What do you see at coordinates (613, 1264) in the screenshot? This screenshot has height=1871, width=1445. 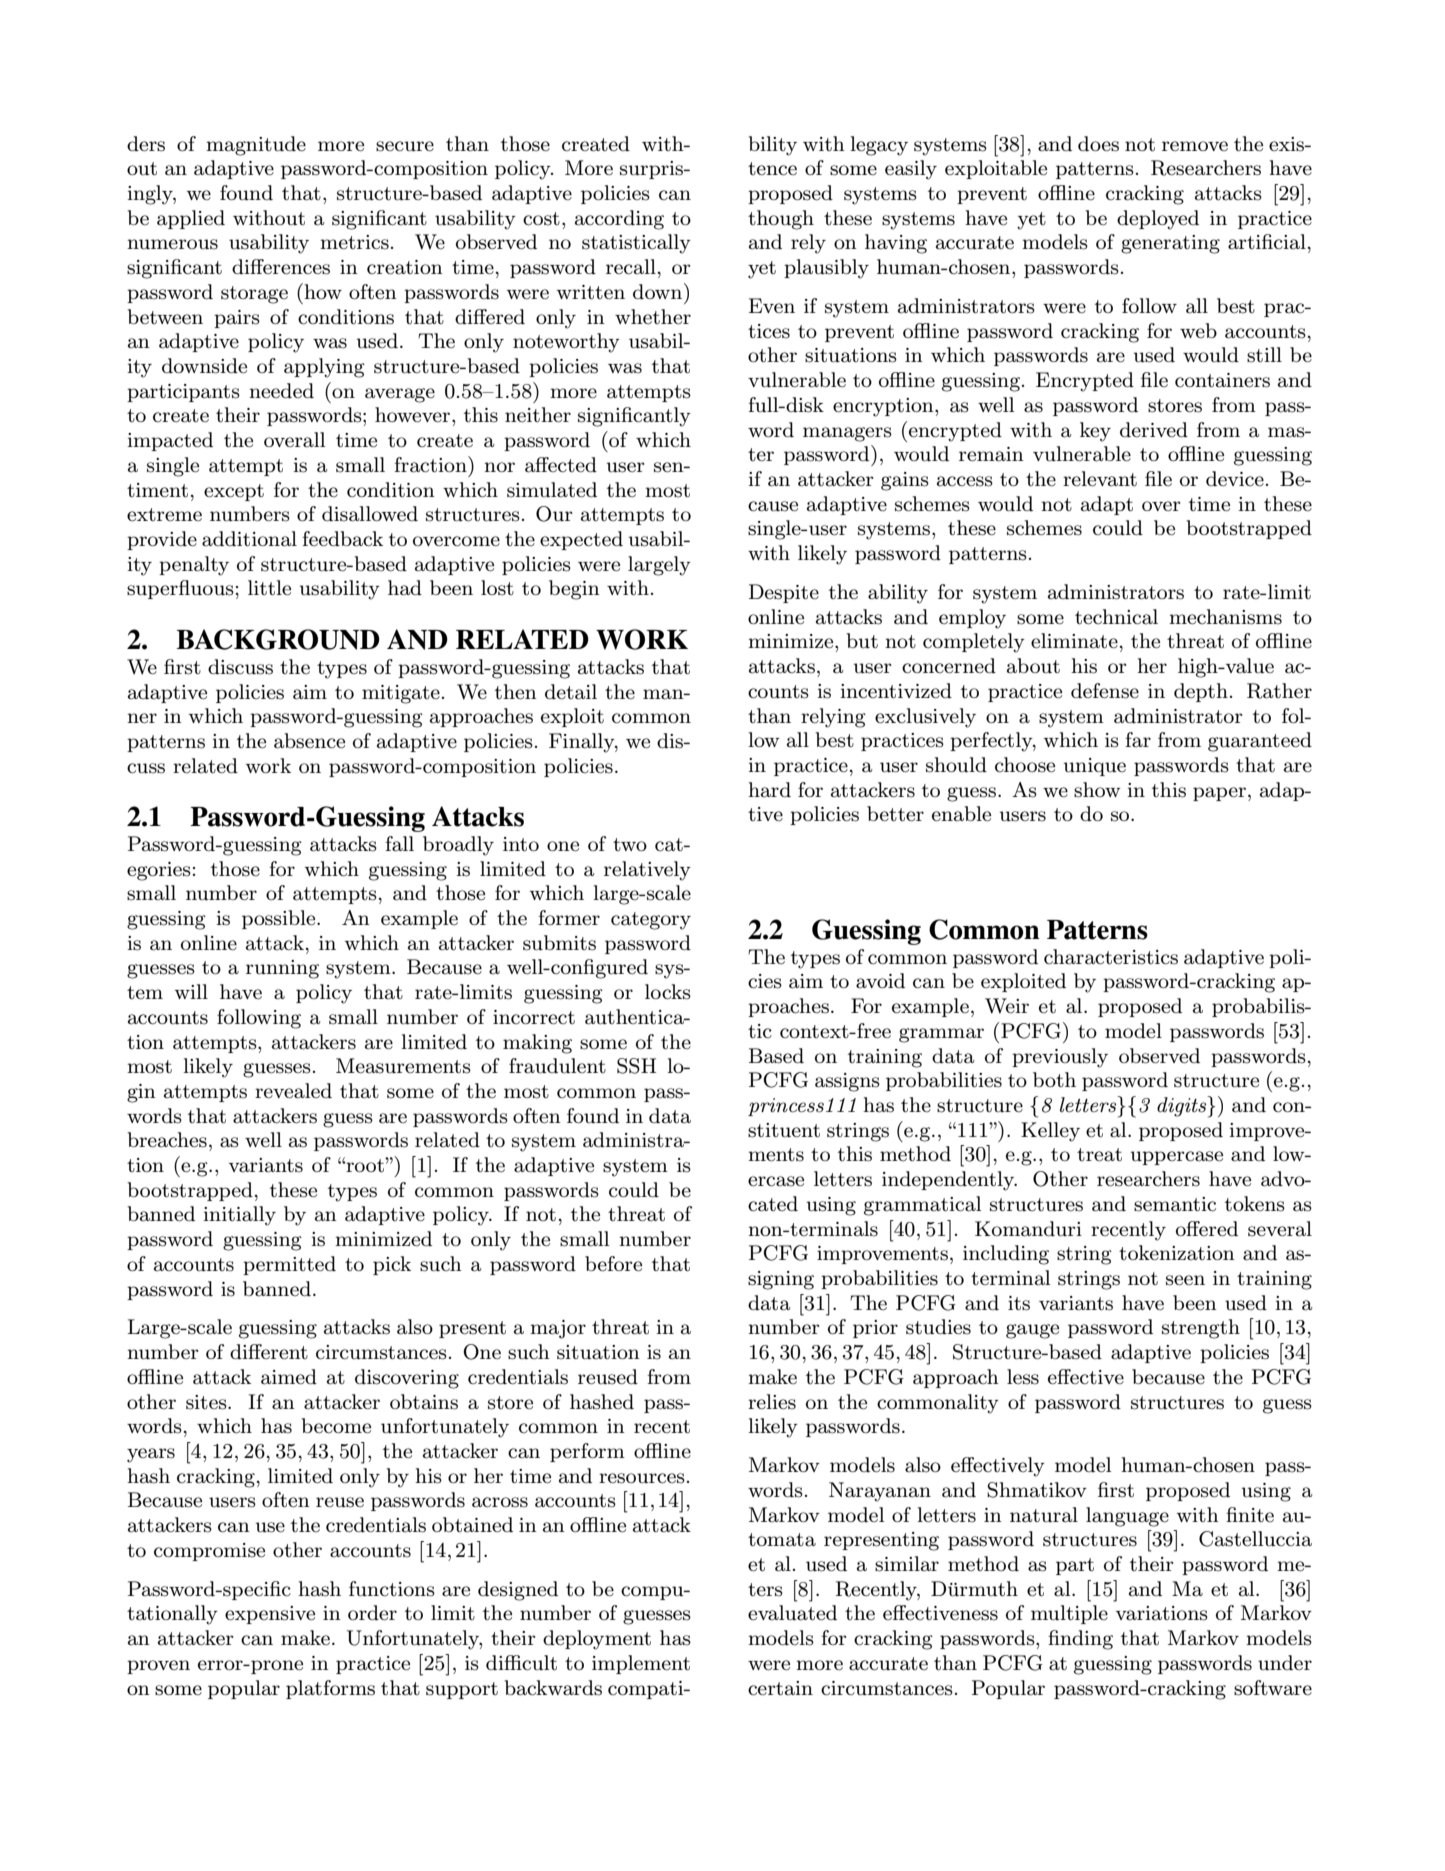 I see `before` at bounding box center [613, 1264].
